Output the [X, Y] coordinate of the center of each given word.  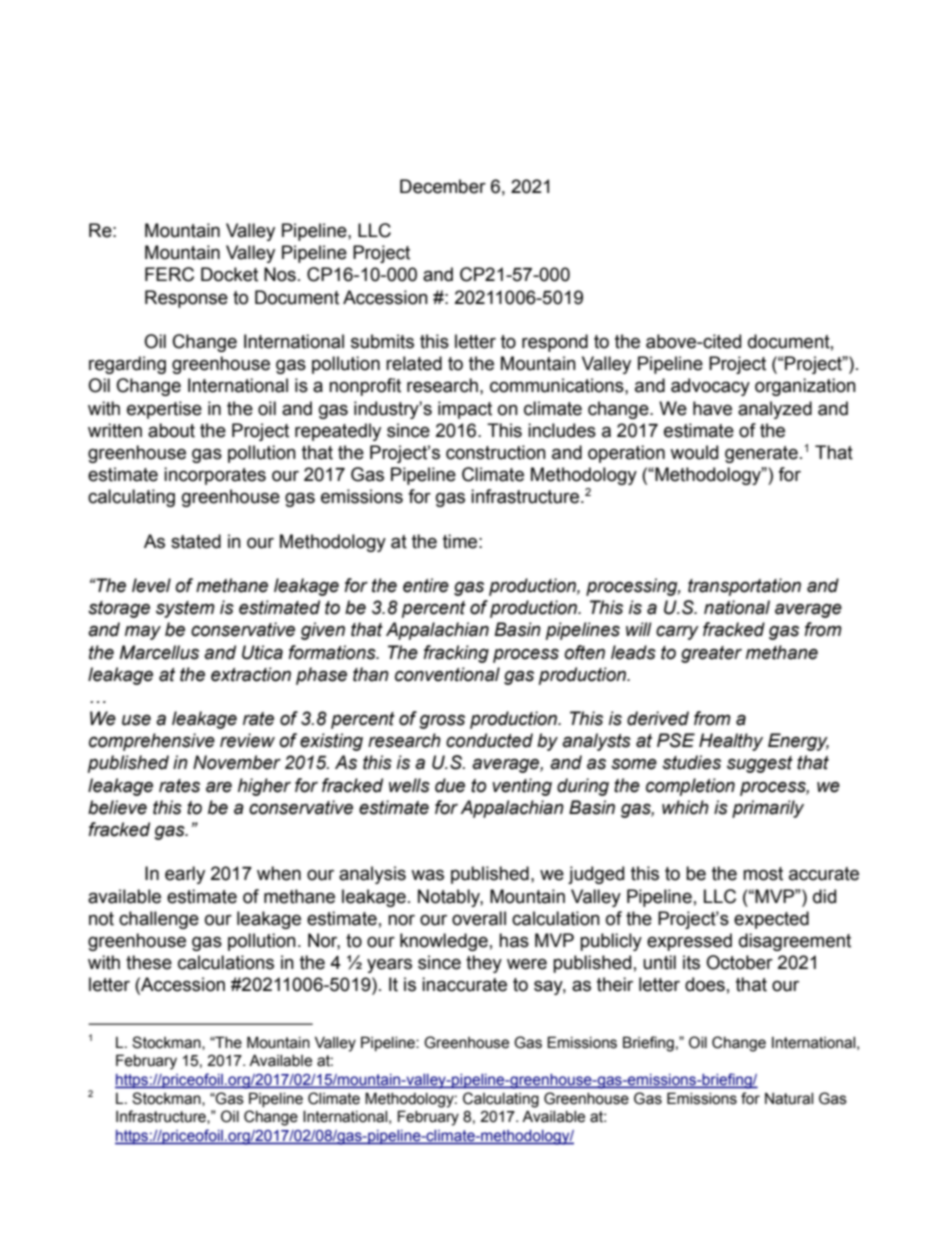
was [427, 875]
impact [465, 410]
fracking [456, 654]
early [185, 875]
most [763, 874]
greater [711, 654]
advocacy [710, 387]
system [185, 609]
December [443, 186]
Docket [229, 274]
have [712, 408]
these [149, 962]
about [171, 430]
